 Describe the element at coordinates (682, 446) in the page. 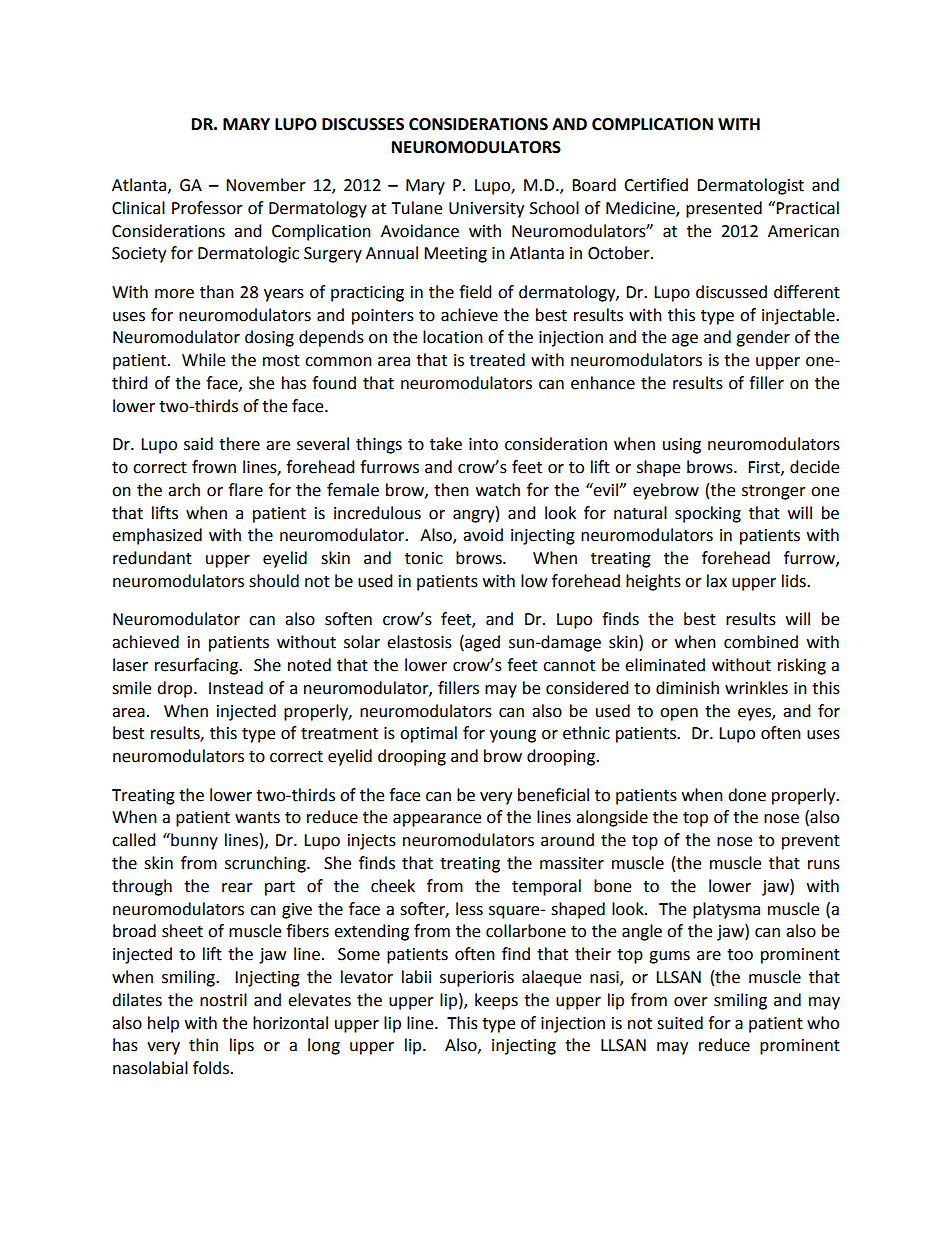

I see `using` at that location.
